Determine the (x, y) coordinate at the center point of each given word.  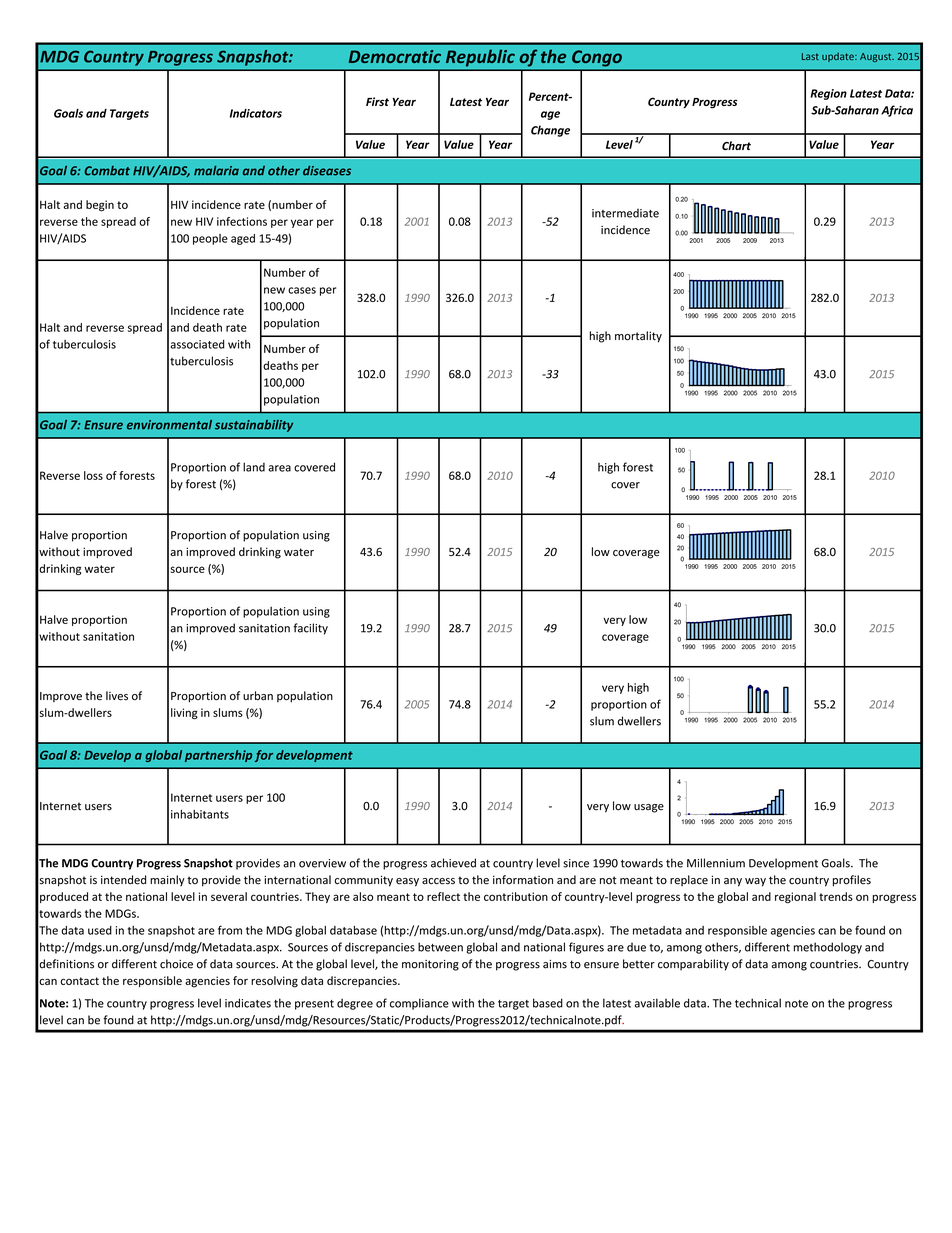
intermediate (625, 213)
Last (810, 56)
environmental (169, 425)
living (184, 713)
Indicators (256, 113)
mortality (638, 337)
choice (176, 964)
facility (310, 629)
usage (649, 808)
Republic (480, 58)
